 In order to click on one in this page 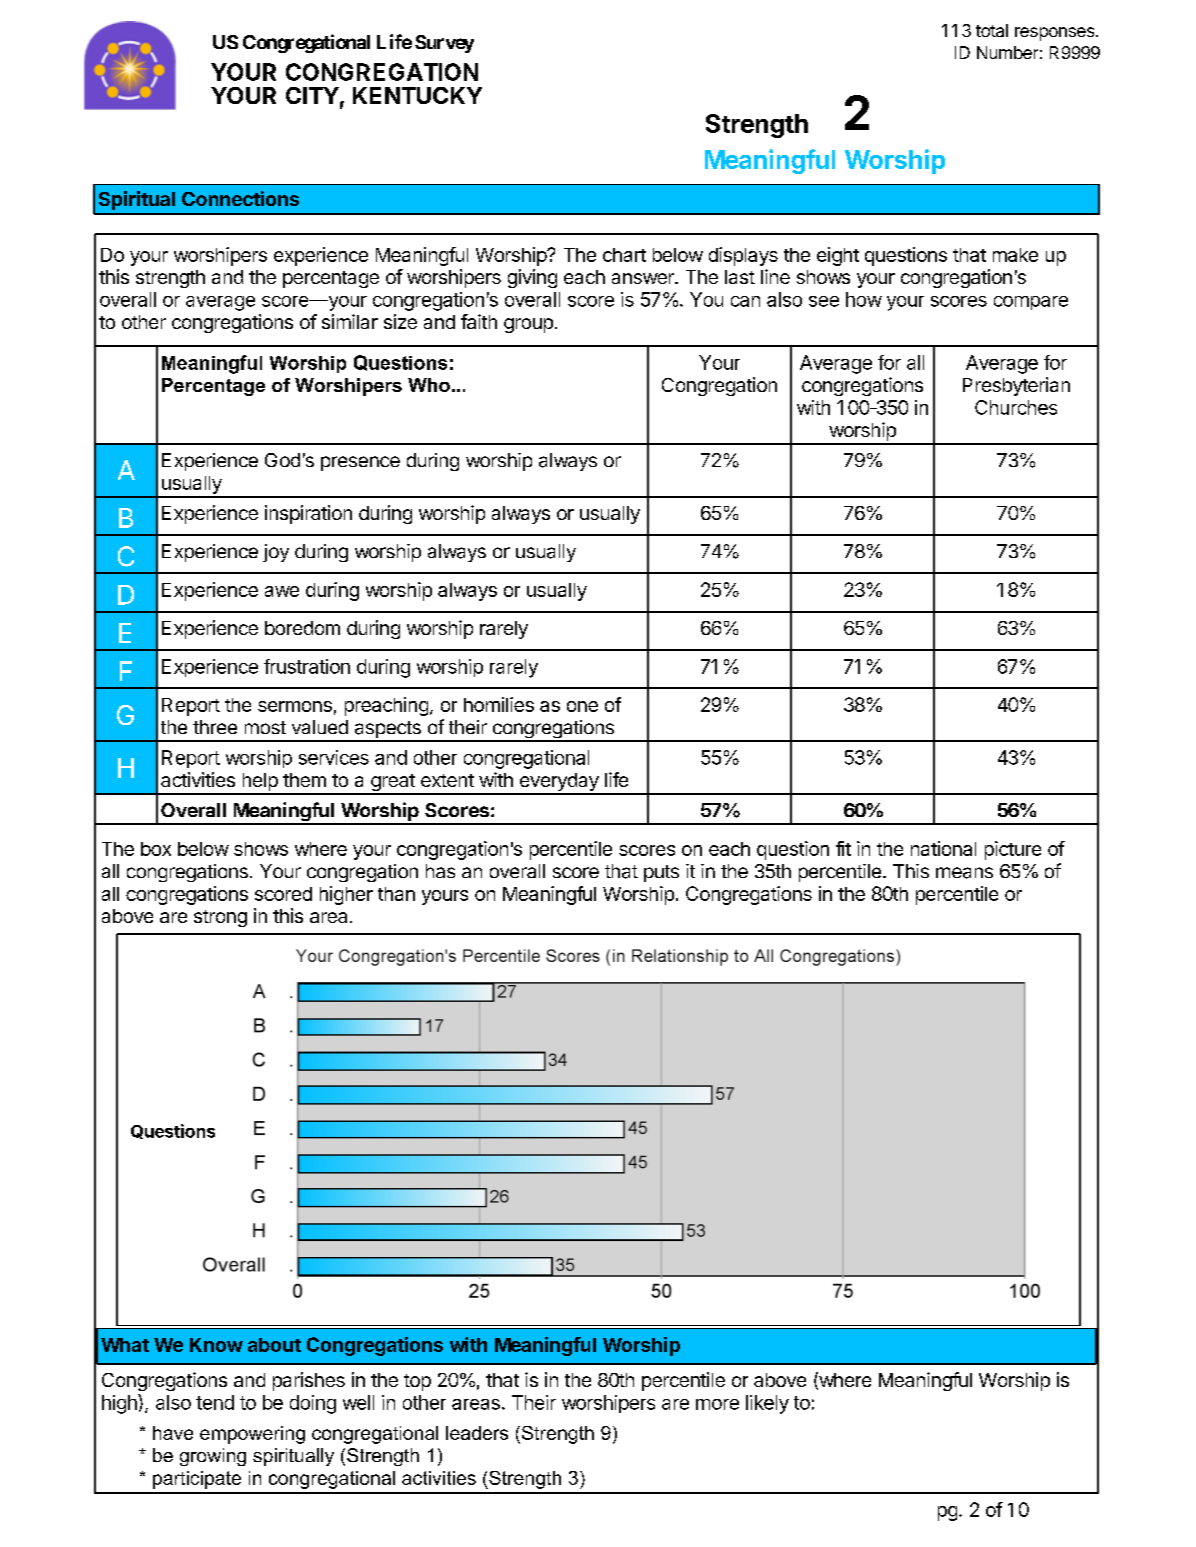, I will do `click(582, 706)`.
